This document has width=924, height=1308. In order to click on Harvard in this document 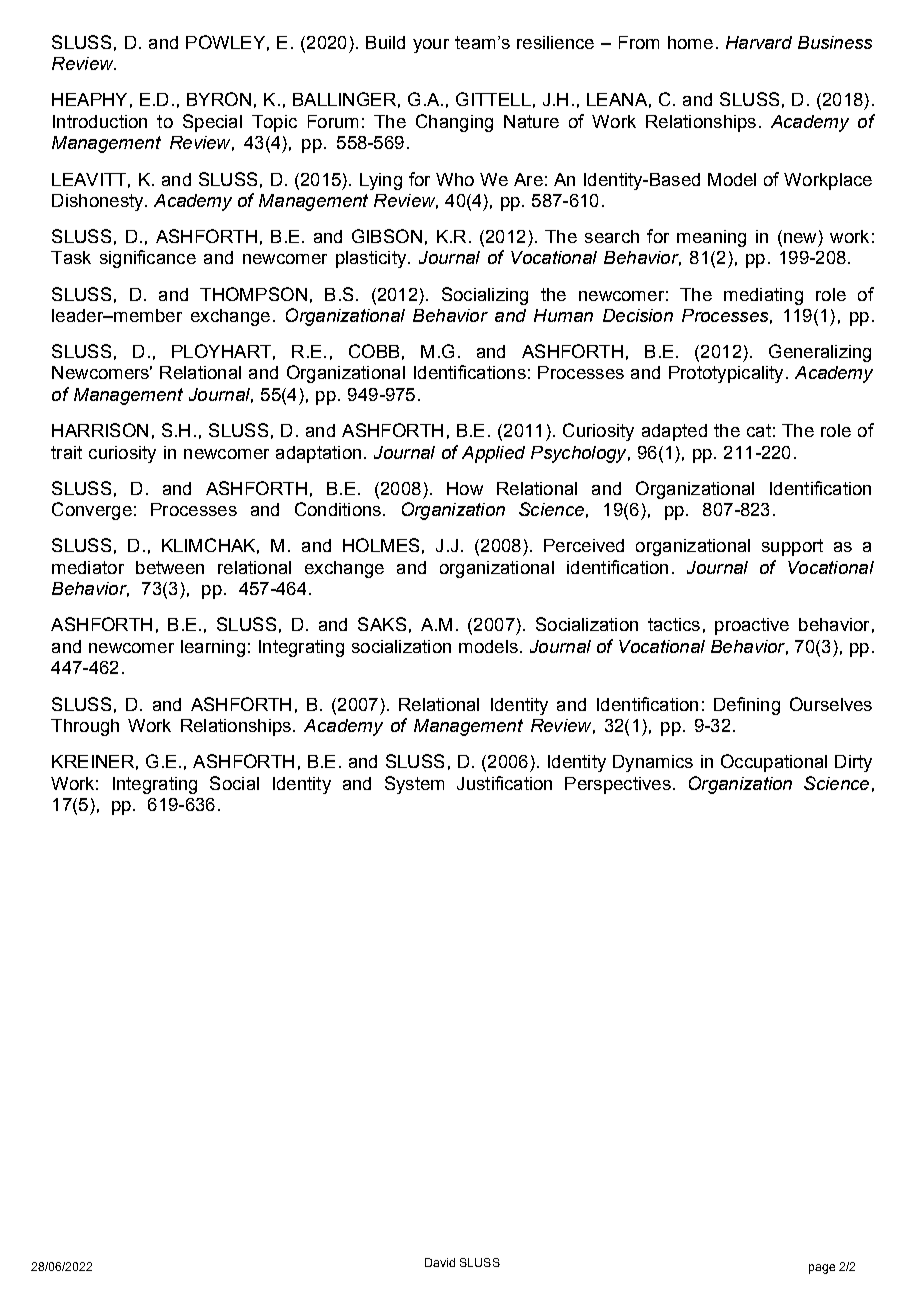, I will do `click(759, 42)`.
